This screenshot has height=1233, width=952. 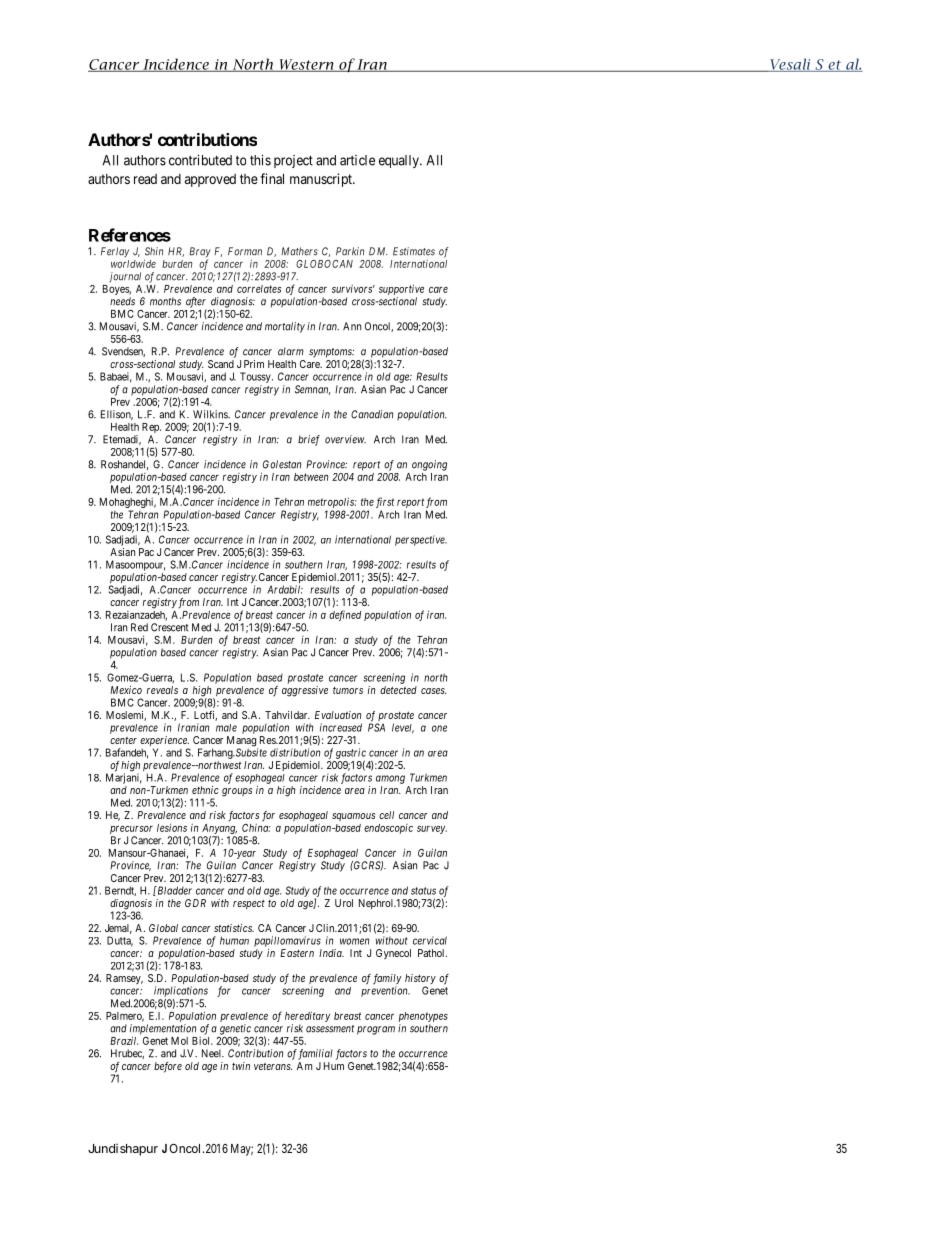 I want to click on perspective, so click(x=421, y=540).
